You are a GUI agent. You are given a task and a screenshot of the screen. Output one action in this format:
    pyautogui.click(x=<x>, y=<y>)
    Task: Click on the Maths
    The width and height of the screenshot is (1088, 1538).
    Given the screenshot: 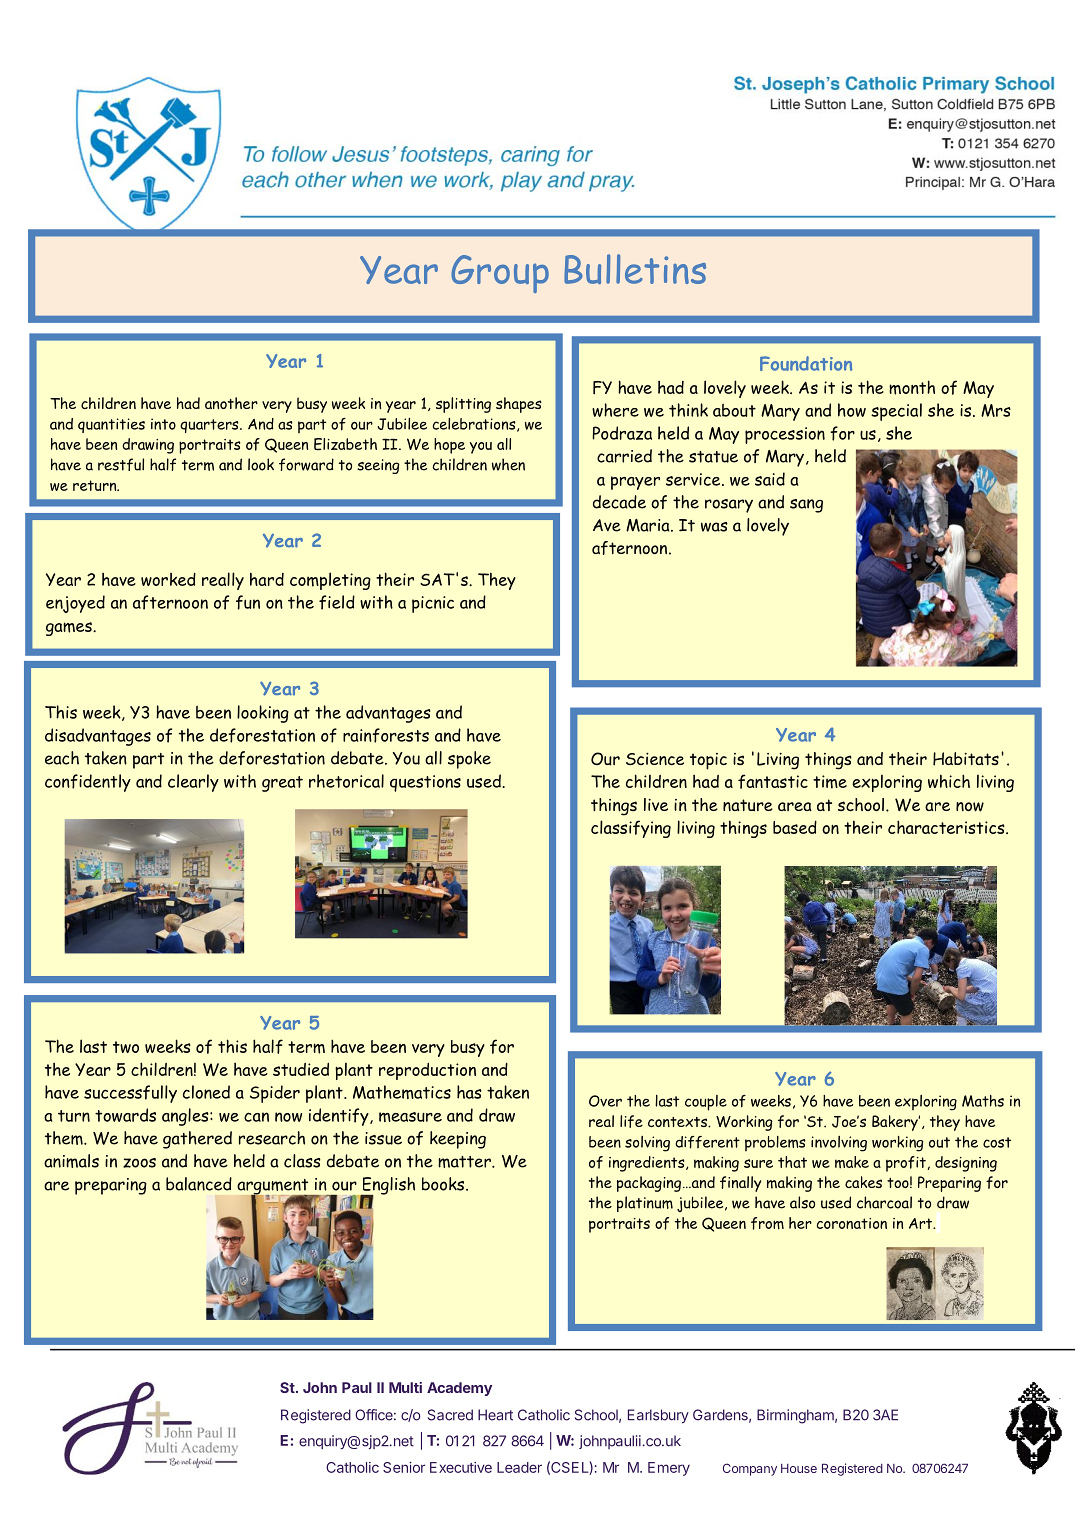 What is the action you would take?
    pyautogui.click(x=983, y=1101)
